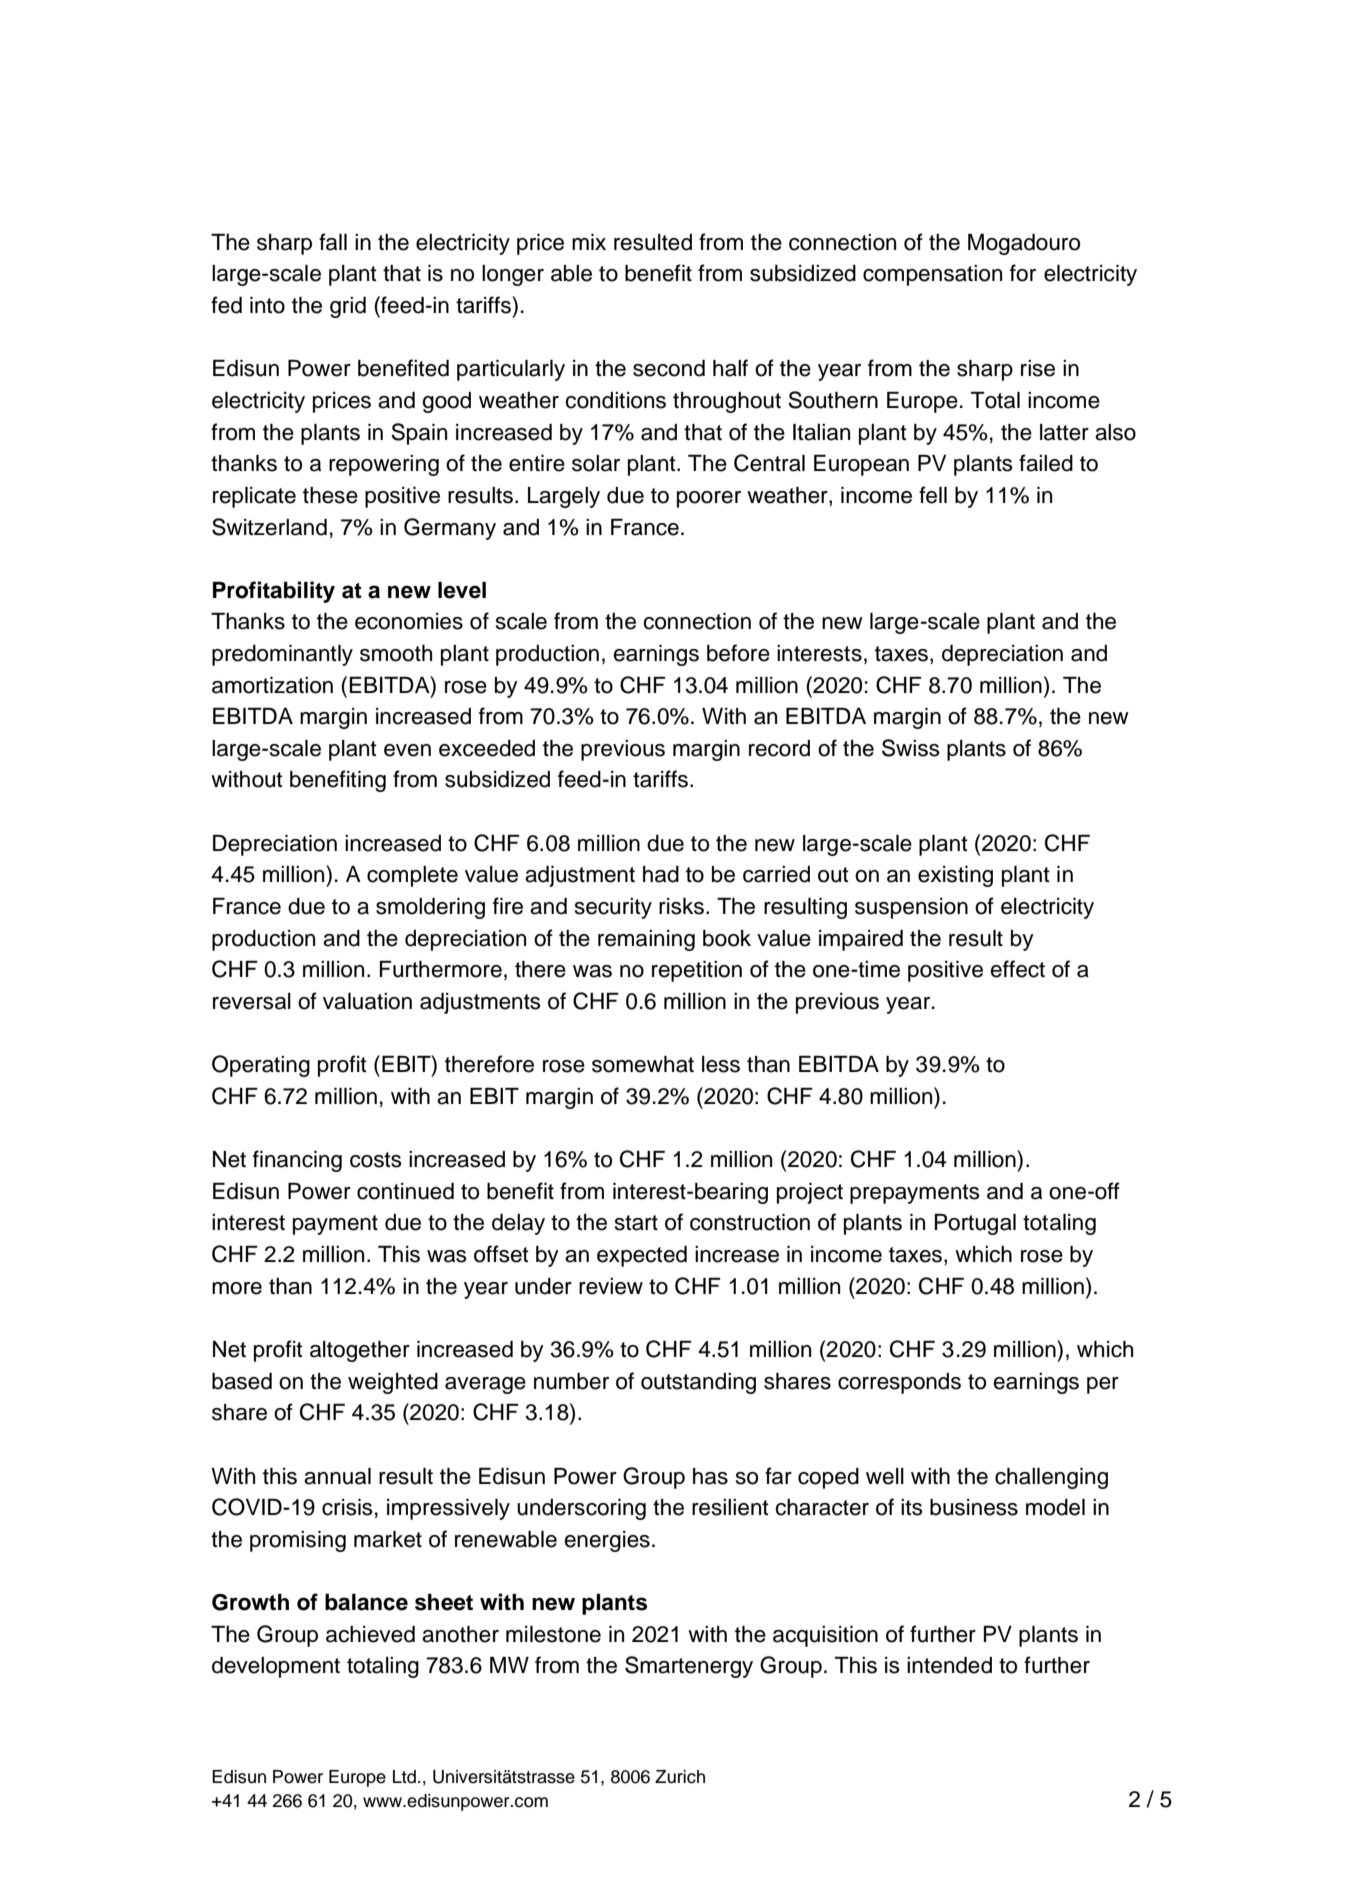 Image resolution: width=1345 pixels, height=1902 pixels. Describe the element at coordinates (348, 307) in the screenshot. I see `grid` at that location.
